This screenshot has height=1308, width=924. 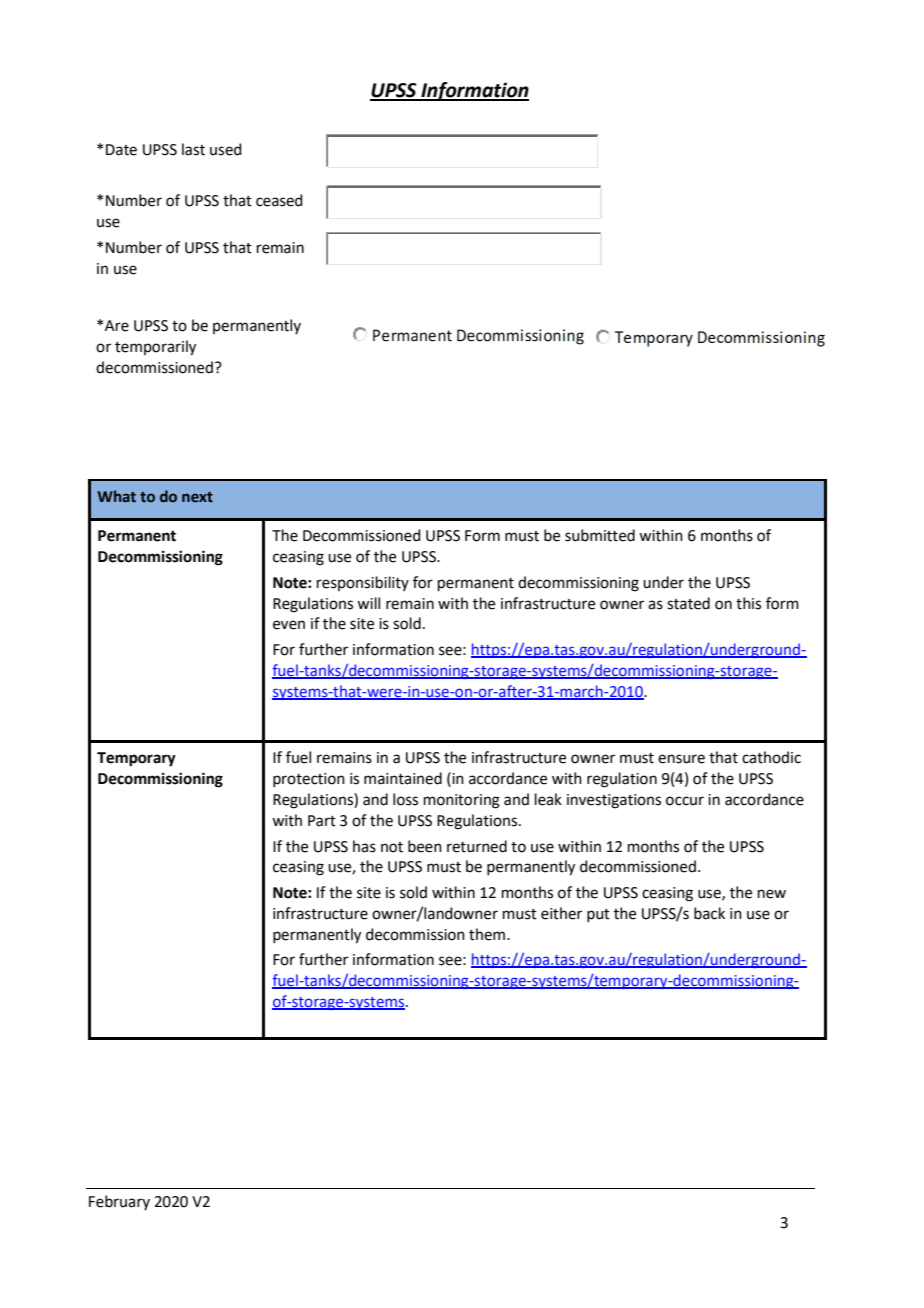 What do you see at coordinates (368, 603) in the screenshot?
I see `will` at bounding box center [368, 603].
